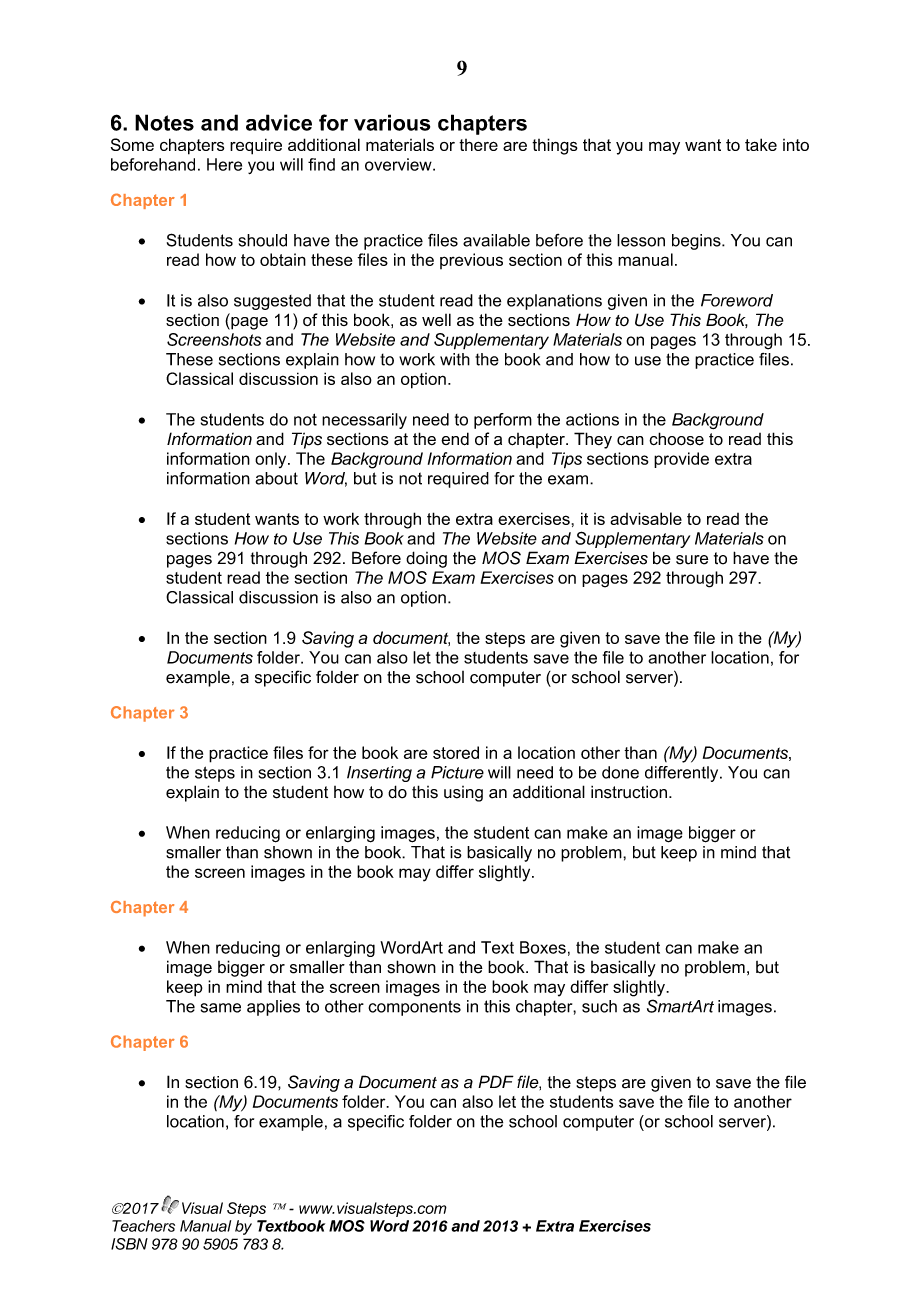 This document has width=924, height=1308. Describe the element at coordinates (761, 144) in the document. I see `take` at that location.
